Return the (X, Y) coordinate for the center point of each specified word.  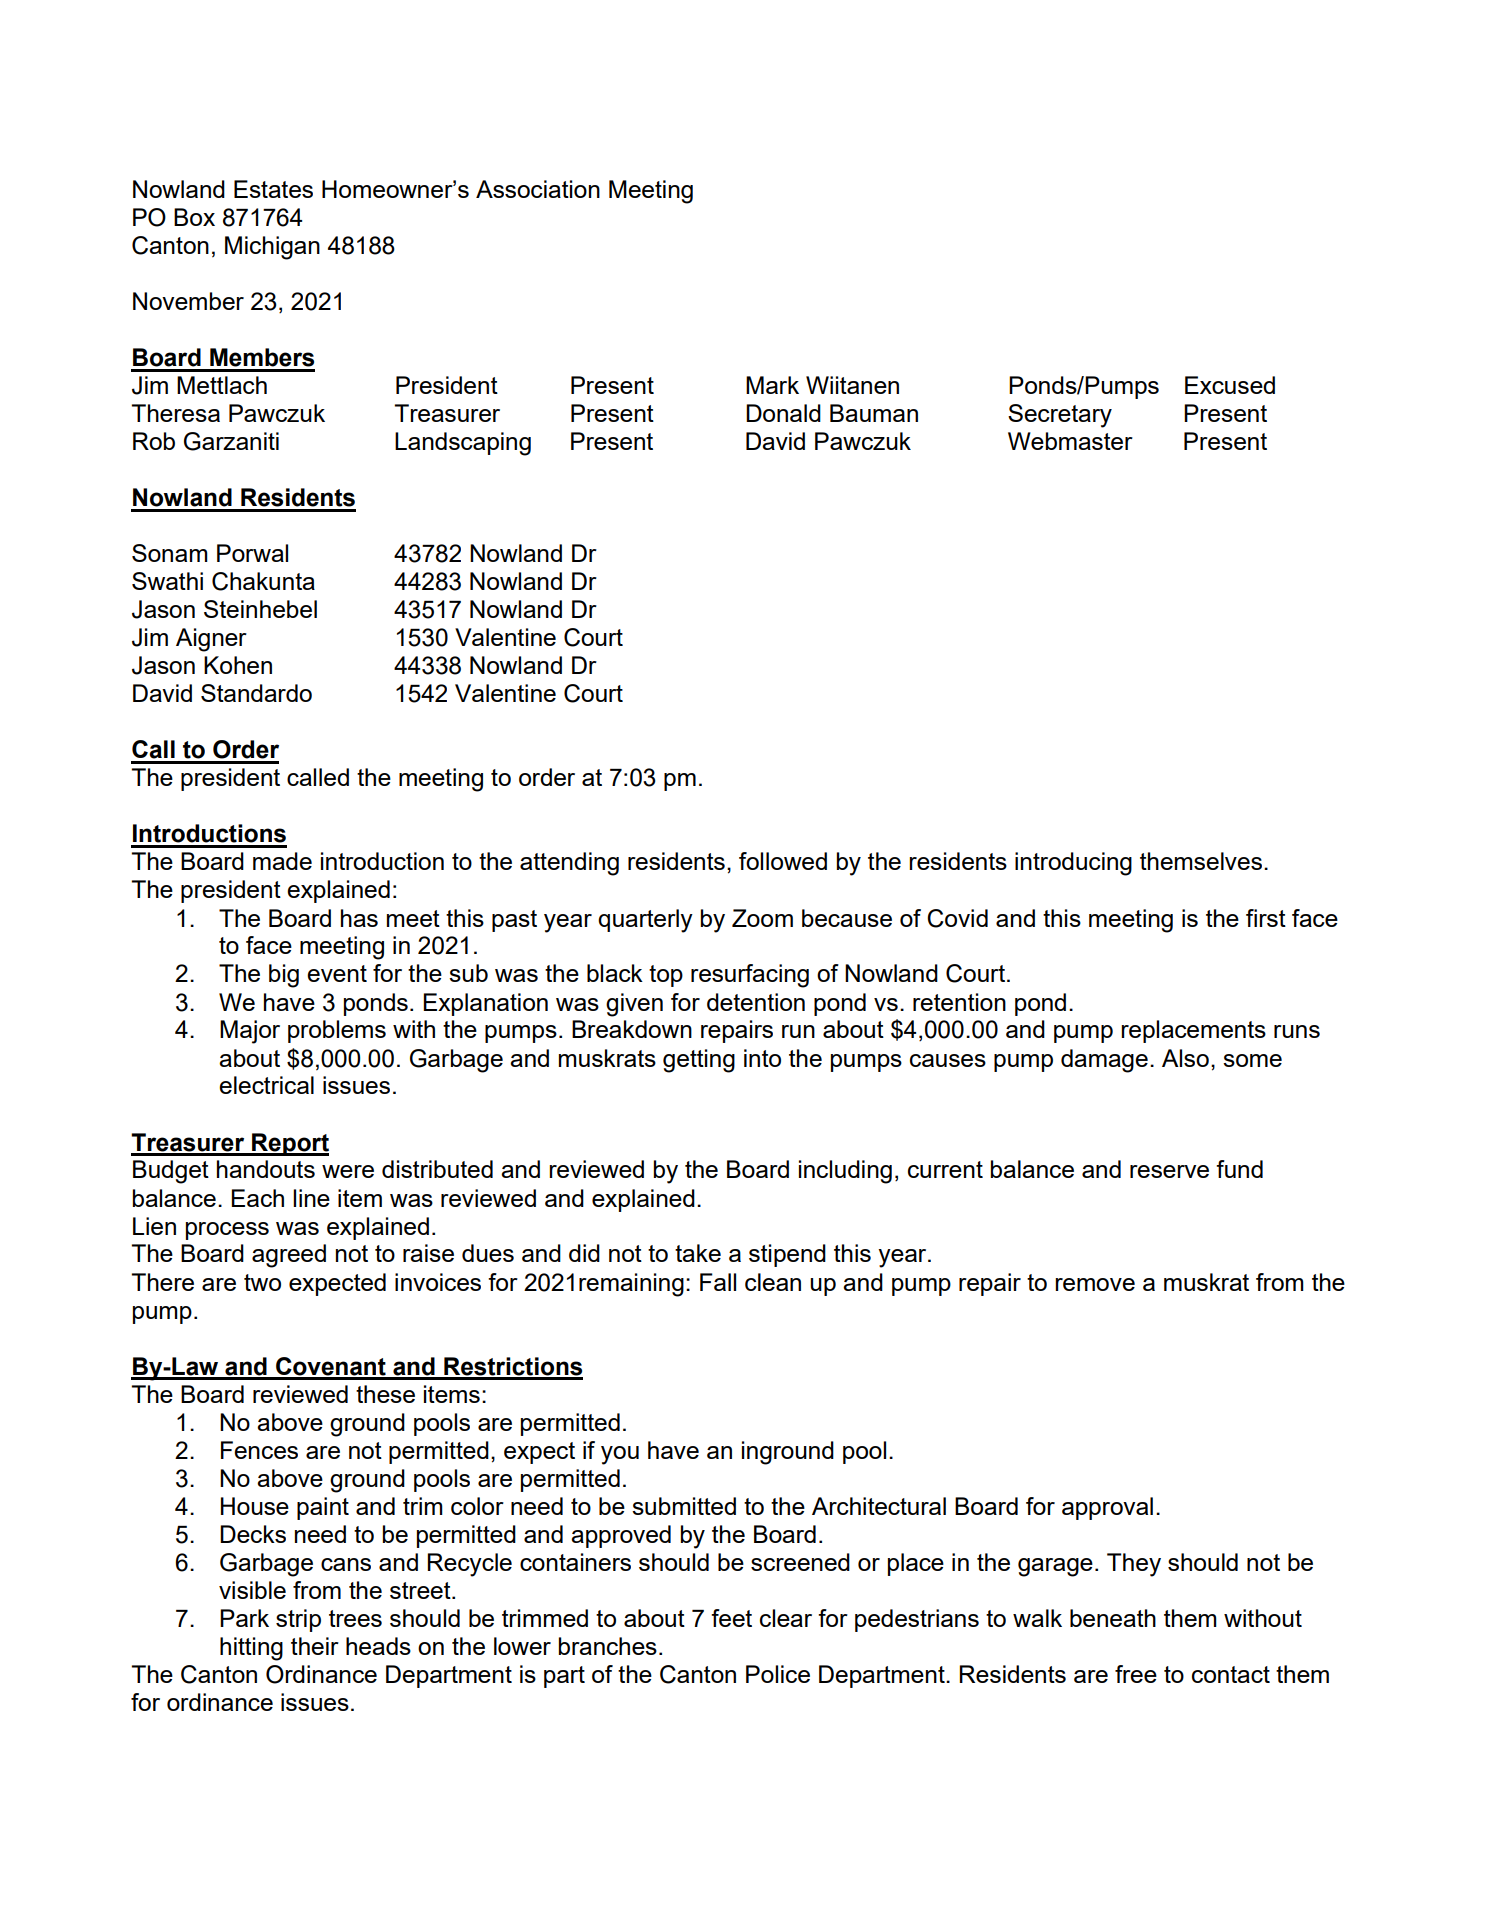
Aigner (211, 640)
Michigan (272, 248)
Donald (783, 413)
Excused (1230, 385)
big (284, 976)
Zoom (762, 918)
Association (538, 189)
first (1266, 918)
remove (1095, 1284)
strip (298, 1620)
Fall (718, 1282)
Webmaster (1070, 441)
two (262, 1282)
